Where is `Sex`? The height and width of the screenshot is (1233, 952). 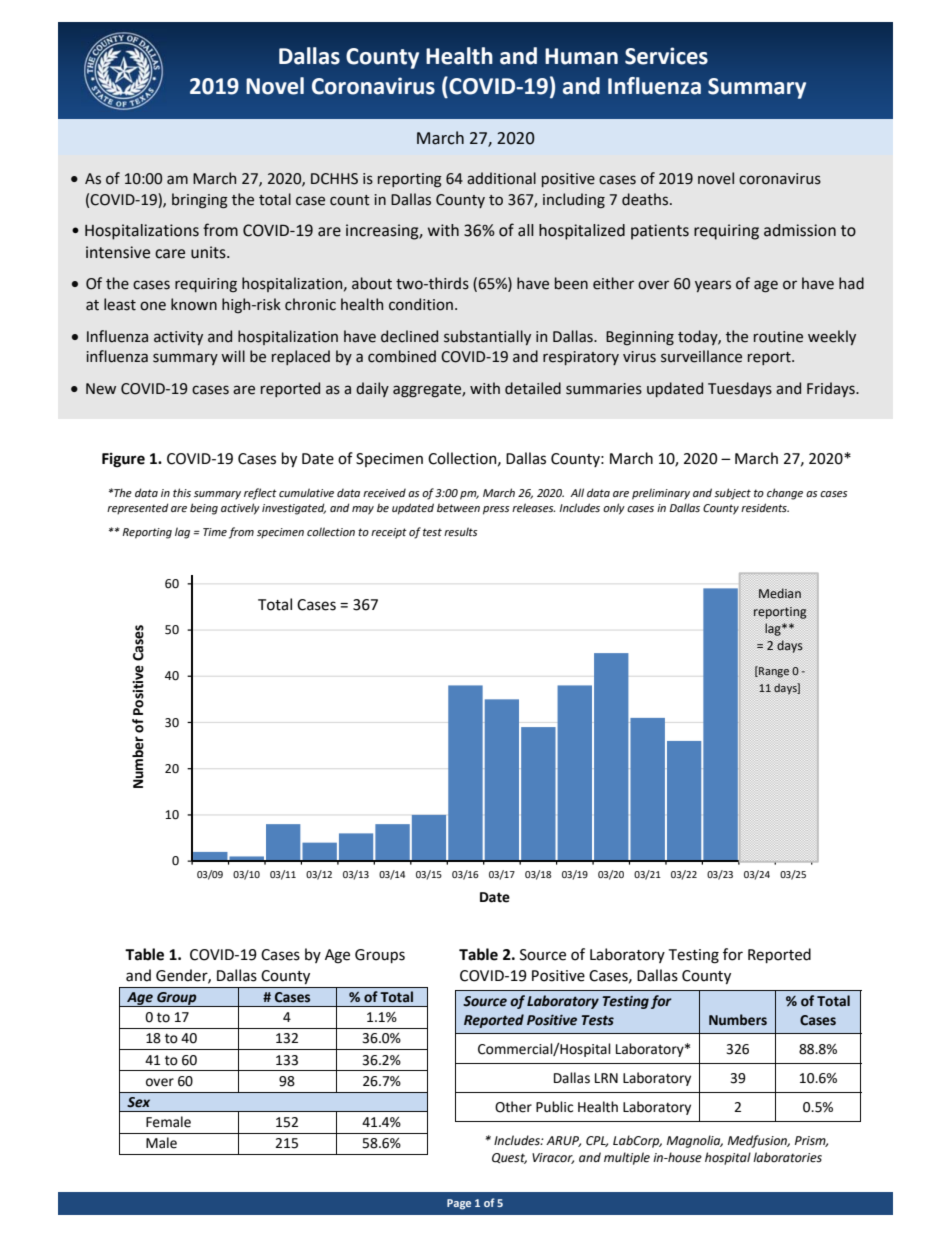
Sex is located at coordinates (138, 1102).
